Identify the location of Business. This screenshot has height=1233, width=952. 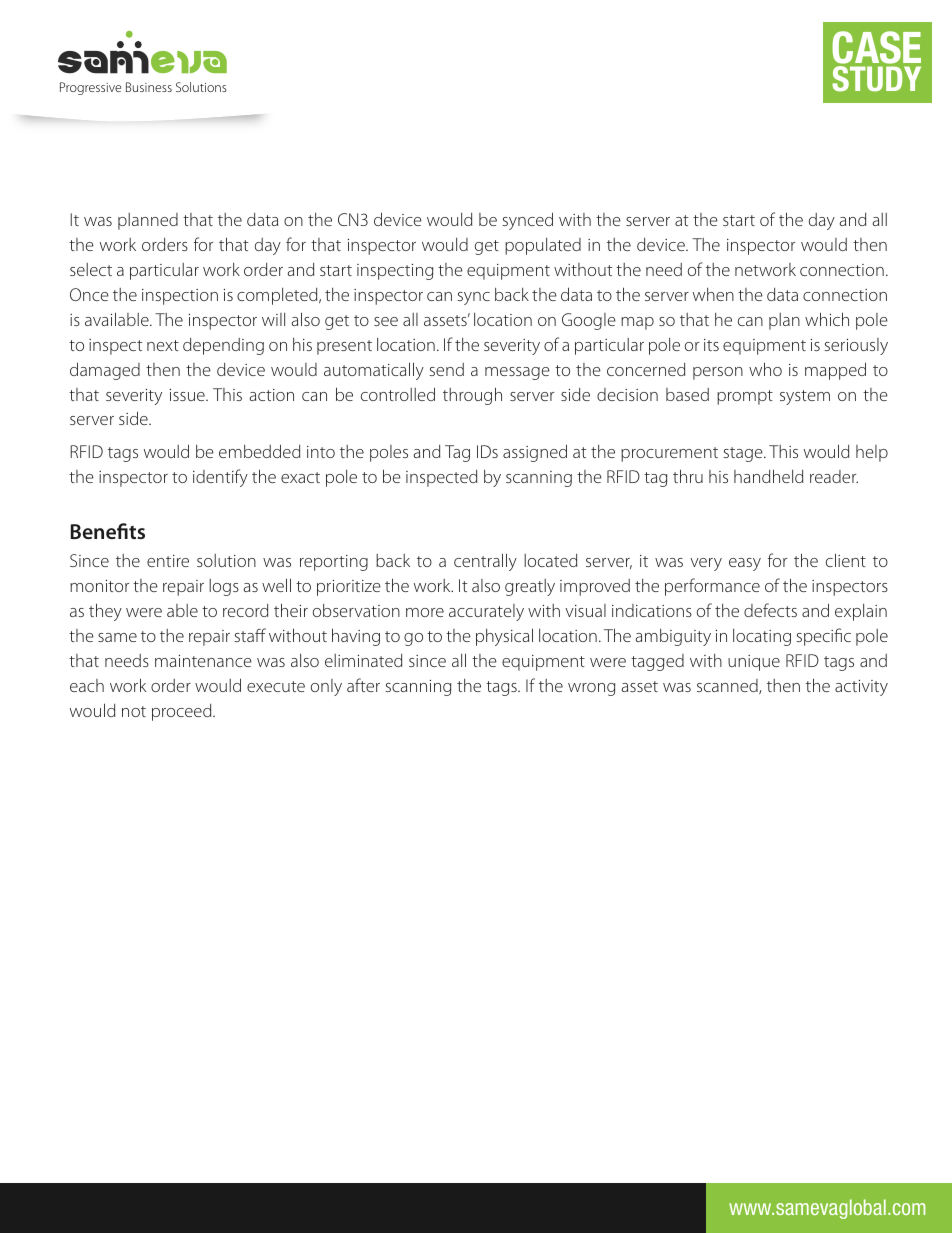
(149, 87).
